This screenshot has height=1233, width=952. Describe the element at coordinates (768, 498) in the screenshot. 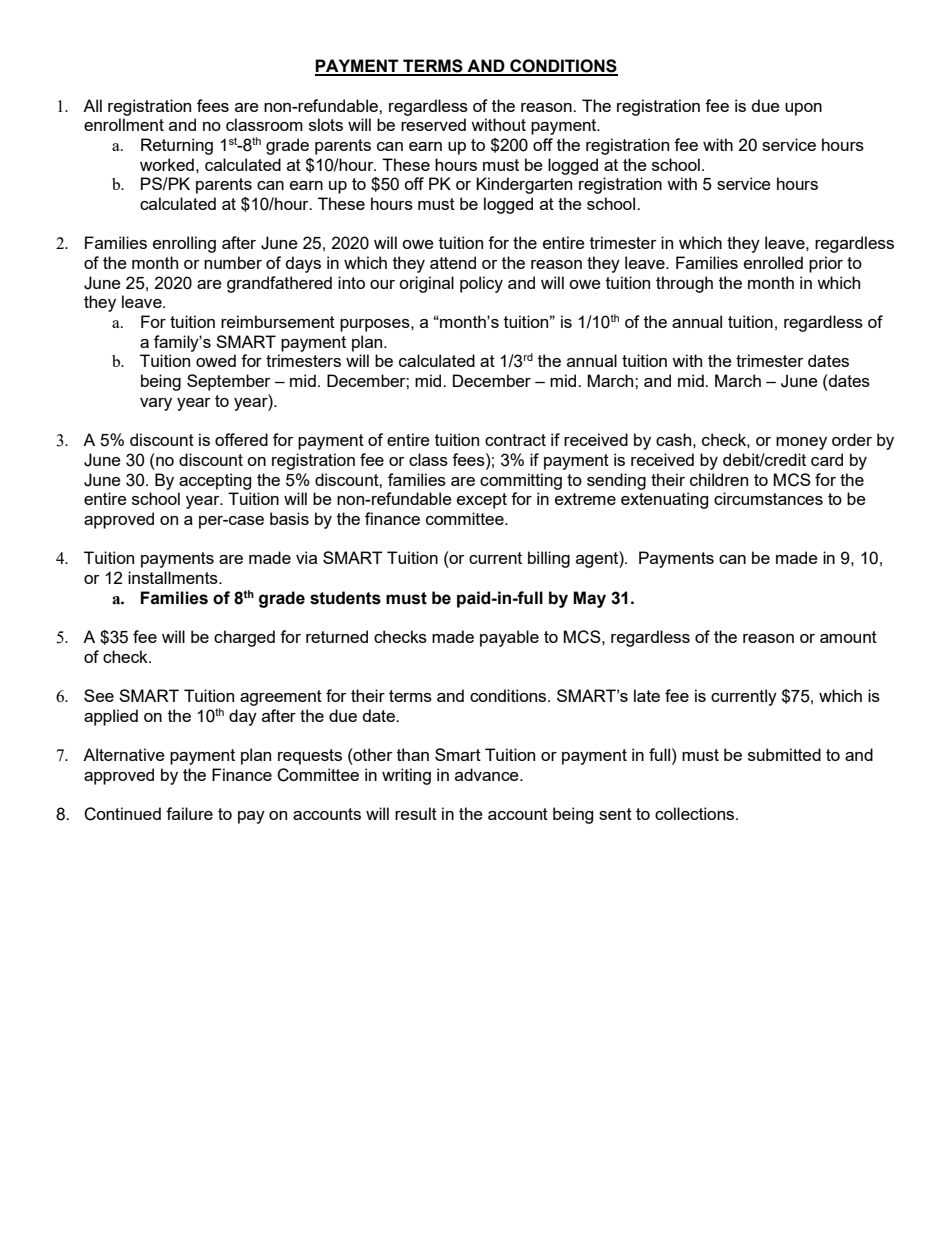

I see `circumstances` at that location.
